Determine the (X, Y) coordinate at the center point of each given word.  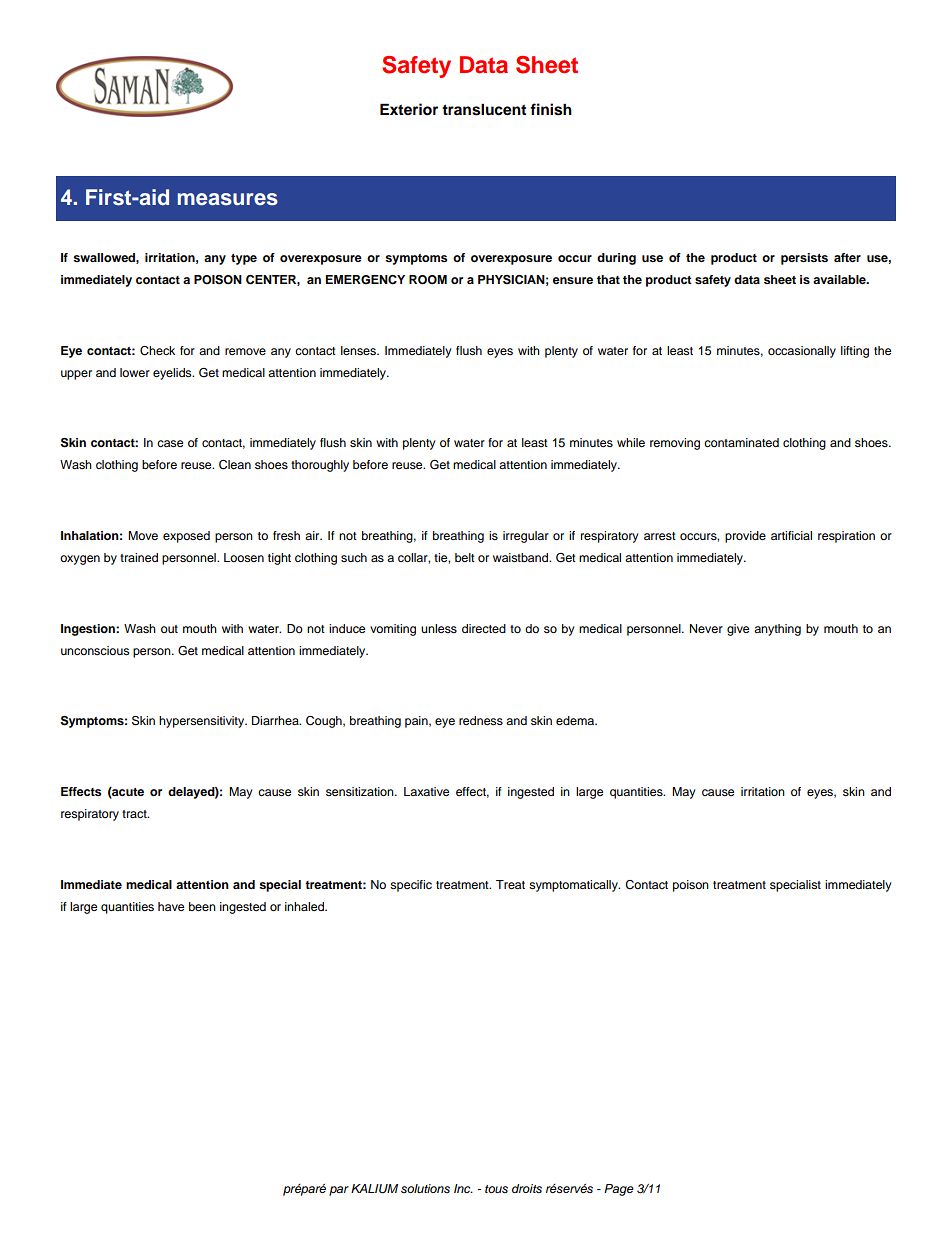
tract (135, 814)
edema (576, 720)
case (170, 443)
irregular (526, 537)
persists (804, 259)
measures (228, 199)
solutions (425, 1188)
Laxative (426, 791)
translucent (484, 109)
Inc (463, 1188)
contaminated (741, 442)
